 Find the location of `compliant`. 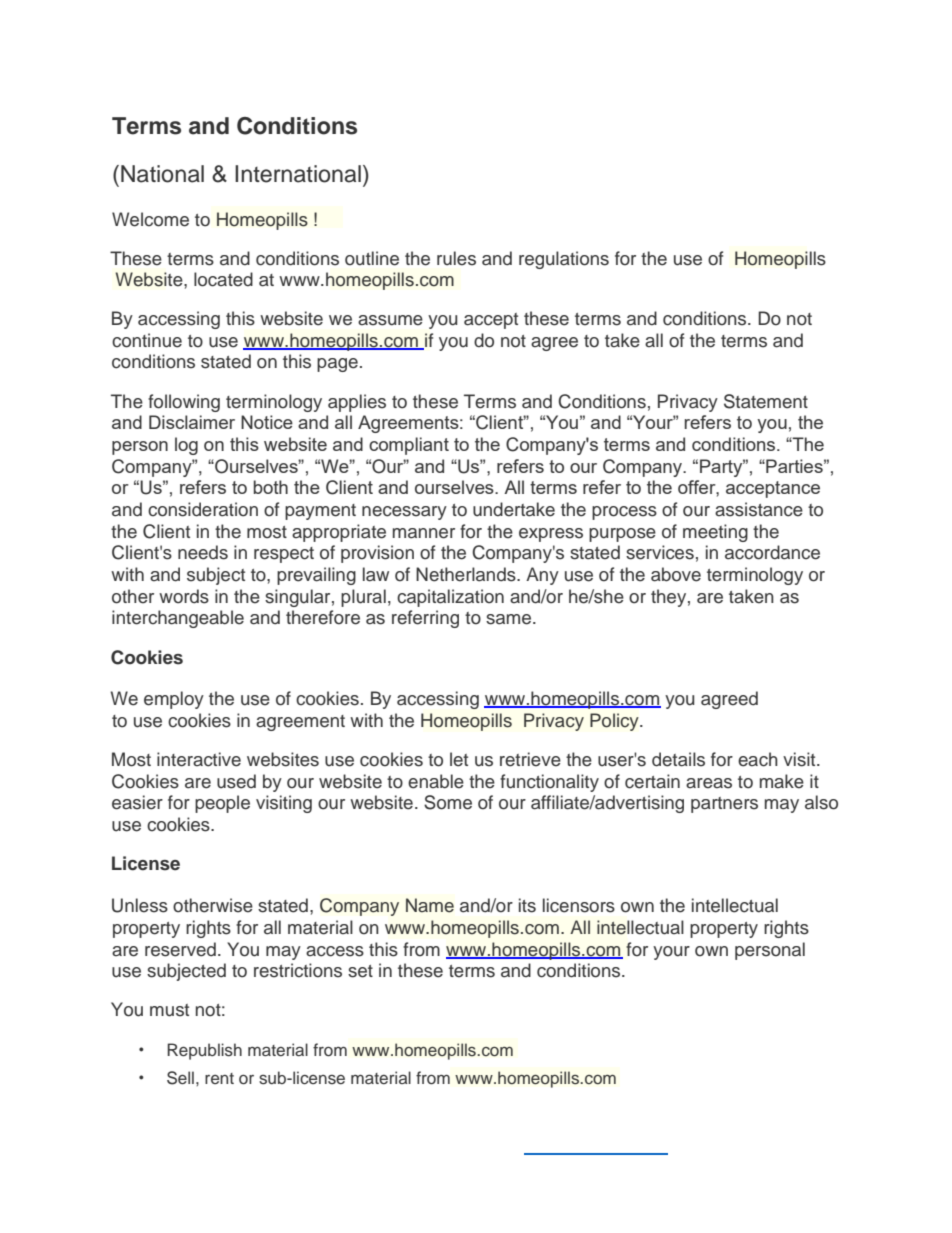

compliant is located at coordinates (409, 446).
